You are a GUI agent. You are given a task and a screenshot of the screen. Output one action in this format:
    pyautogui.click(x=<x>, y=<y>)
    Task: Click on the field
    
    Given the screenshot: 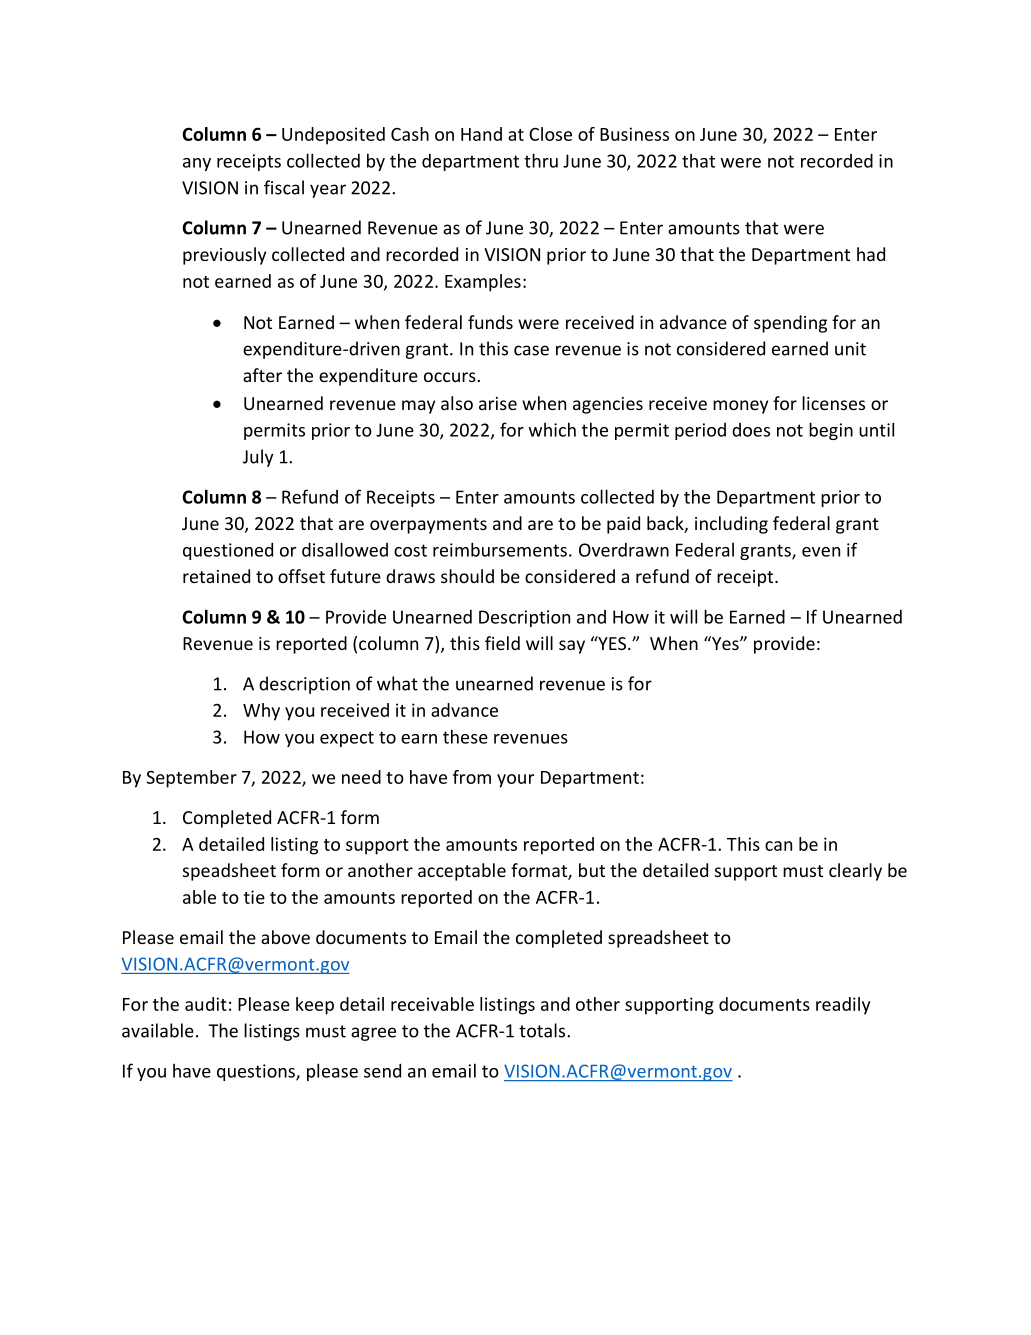 What is the action you would take?
    pyautogui.click(x=502, y=643)
